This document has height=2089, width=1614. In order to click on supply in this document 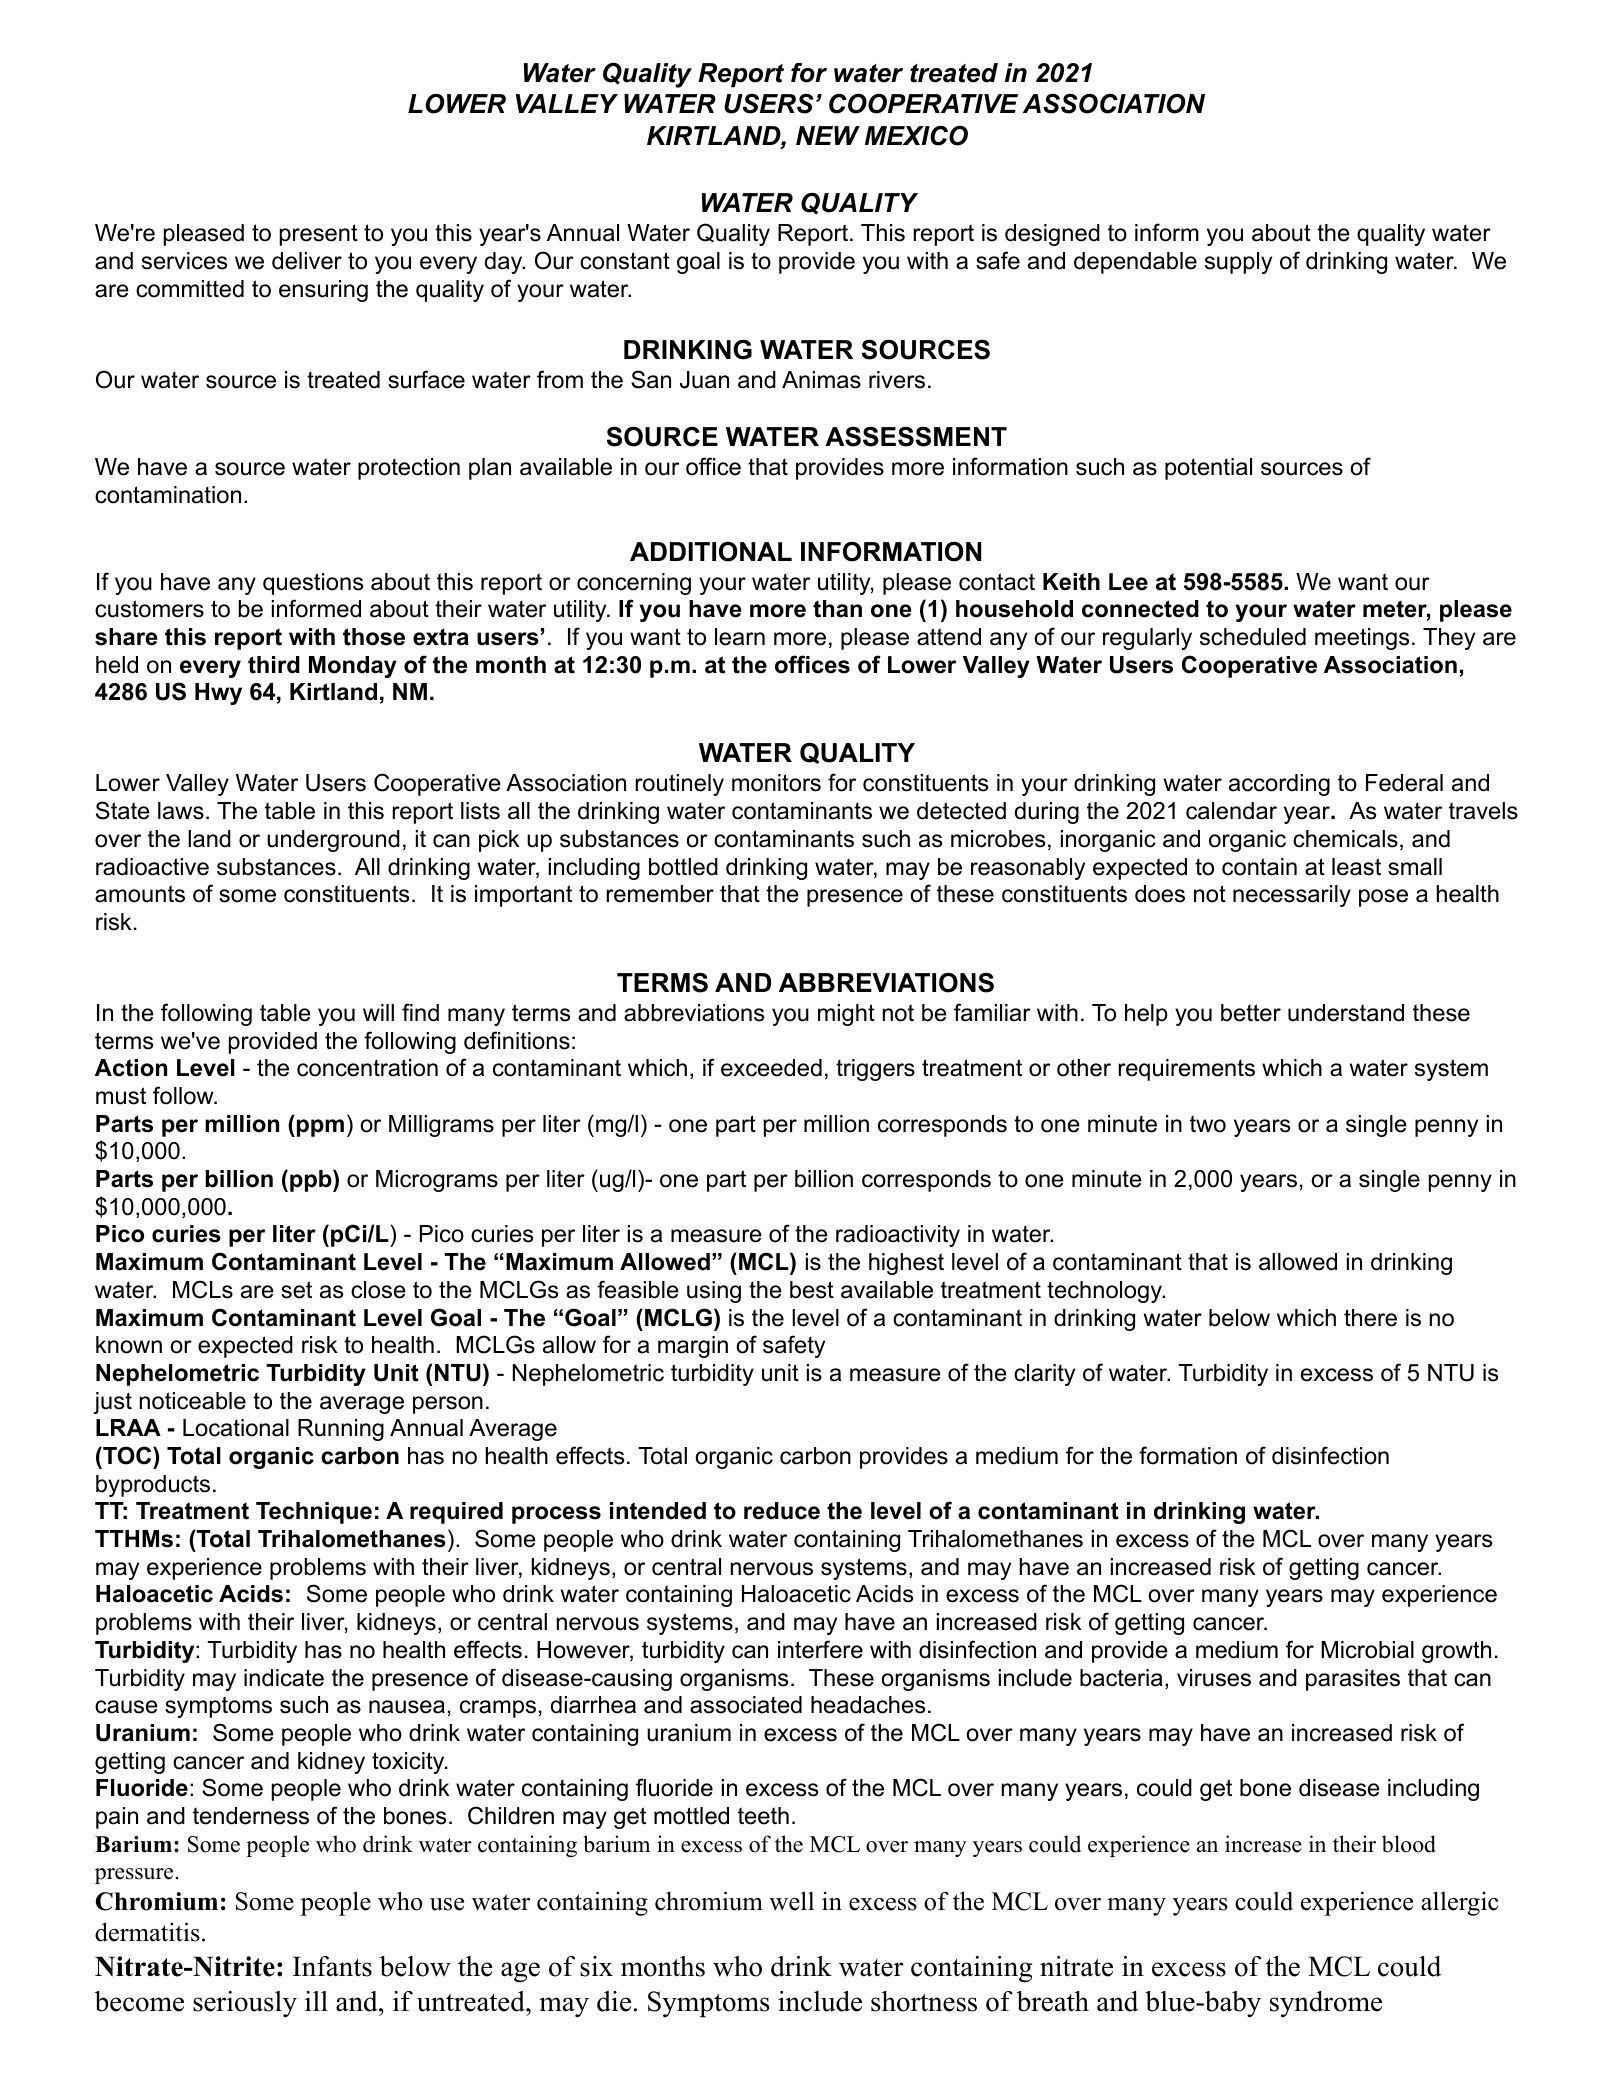, I will do `click(1238, 263)`.
